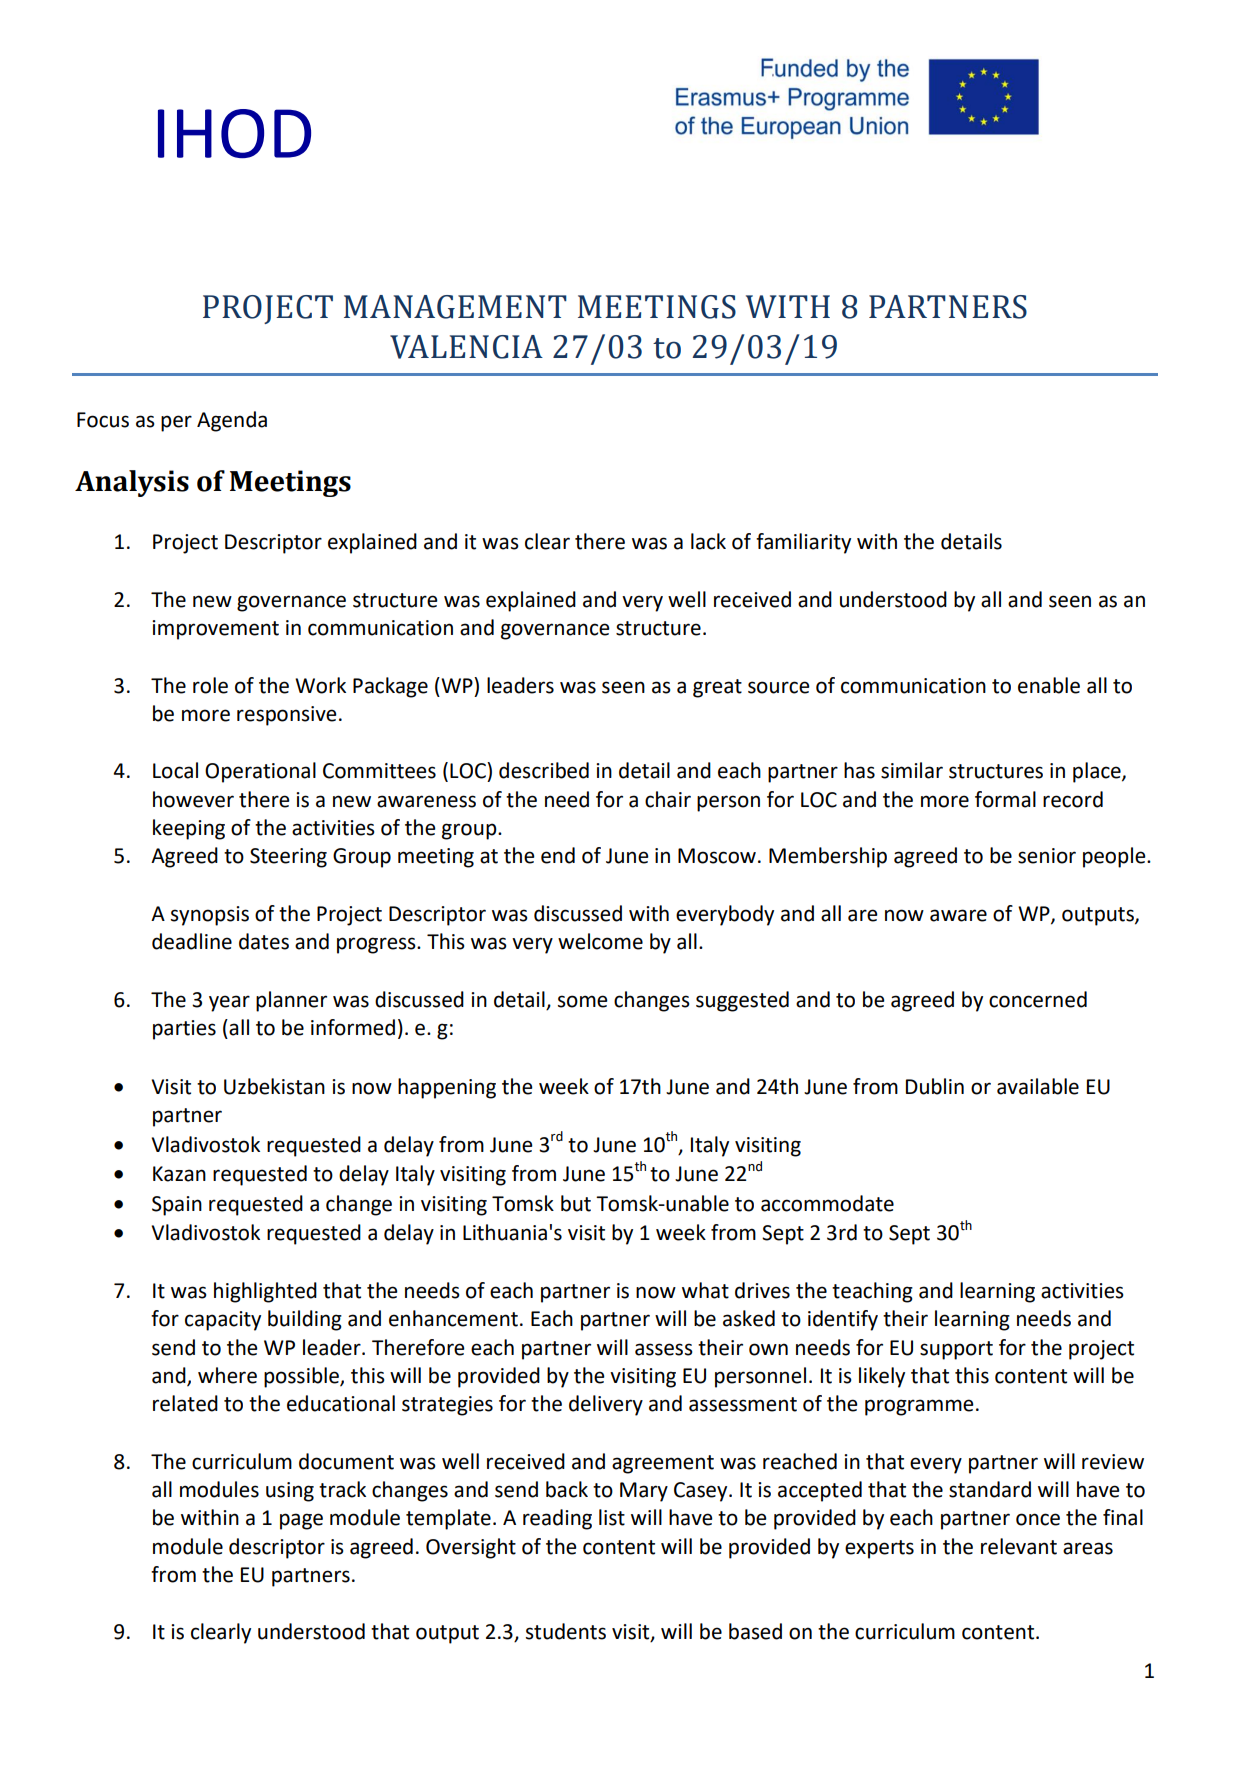  Describe the element at coordinates (229, 1003) in the screenshot. I see `year` at that location.
